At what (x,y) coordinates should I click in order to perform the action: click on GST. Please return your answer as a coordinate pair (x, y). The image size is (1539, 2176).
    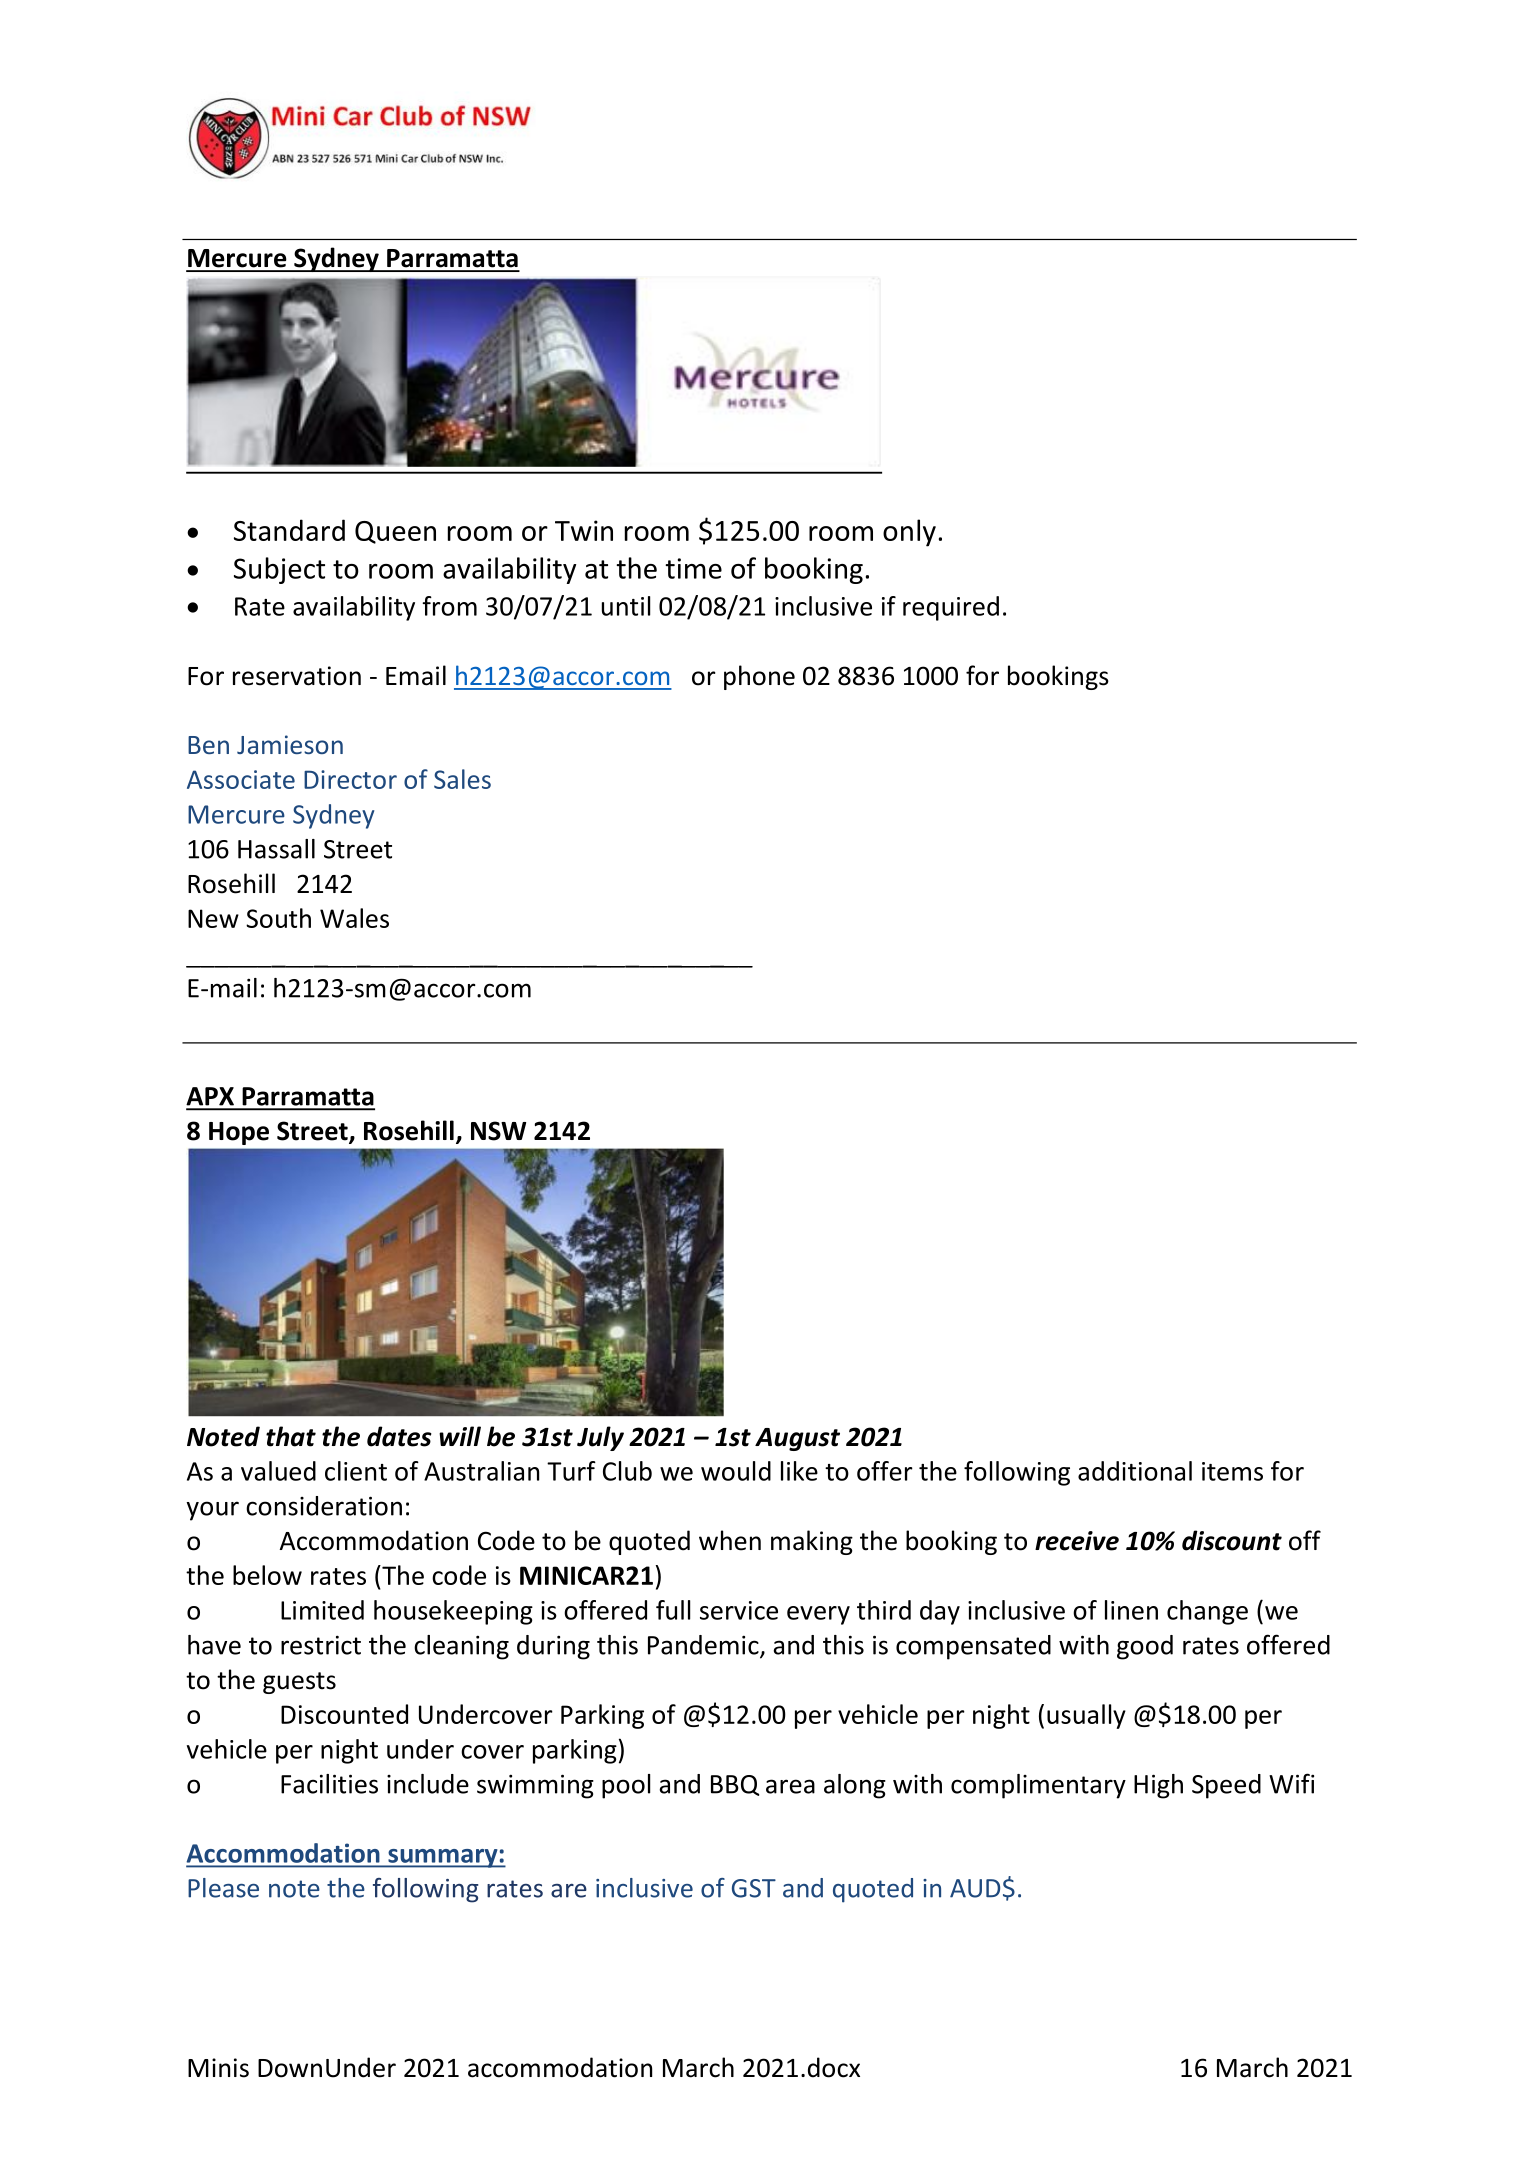
    Looking at the image, I should click on (754, 1888).
